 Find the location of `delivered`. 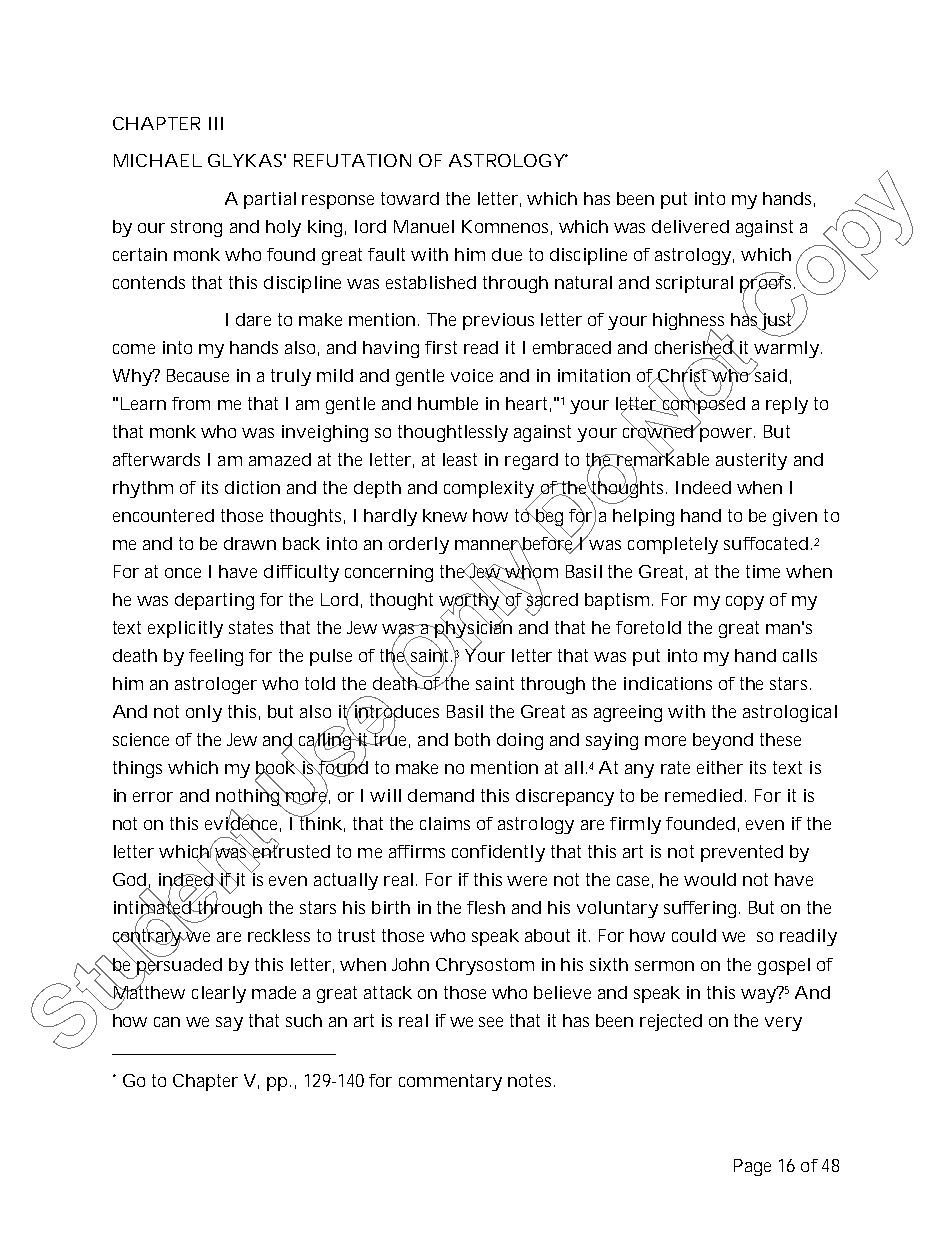

delivered is located at coordinates (690, 226).
